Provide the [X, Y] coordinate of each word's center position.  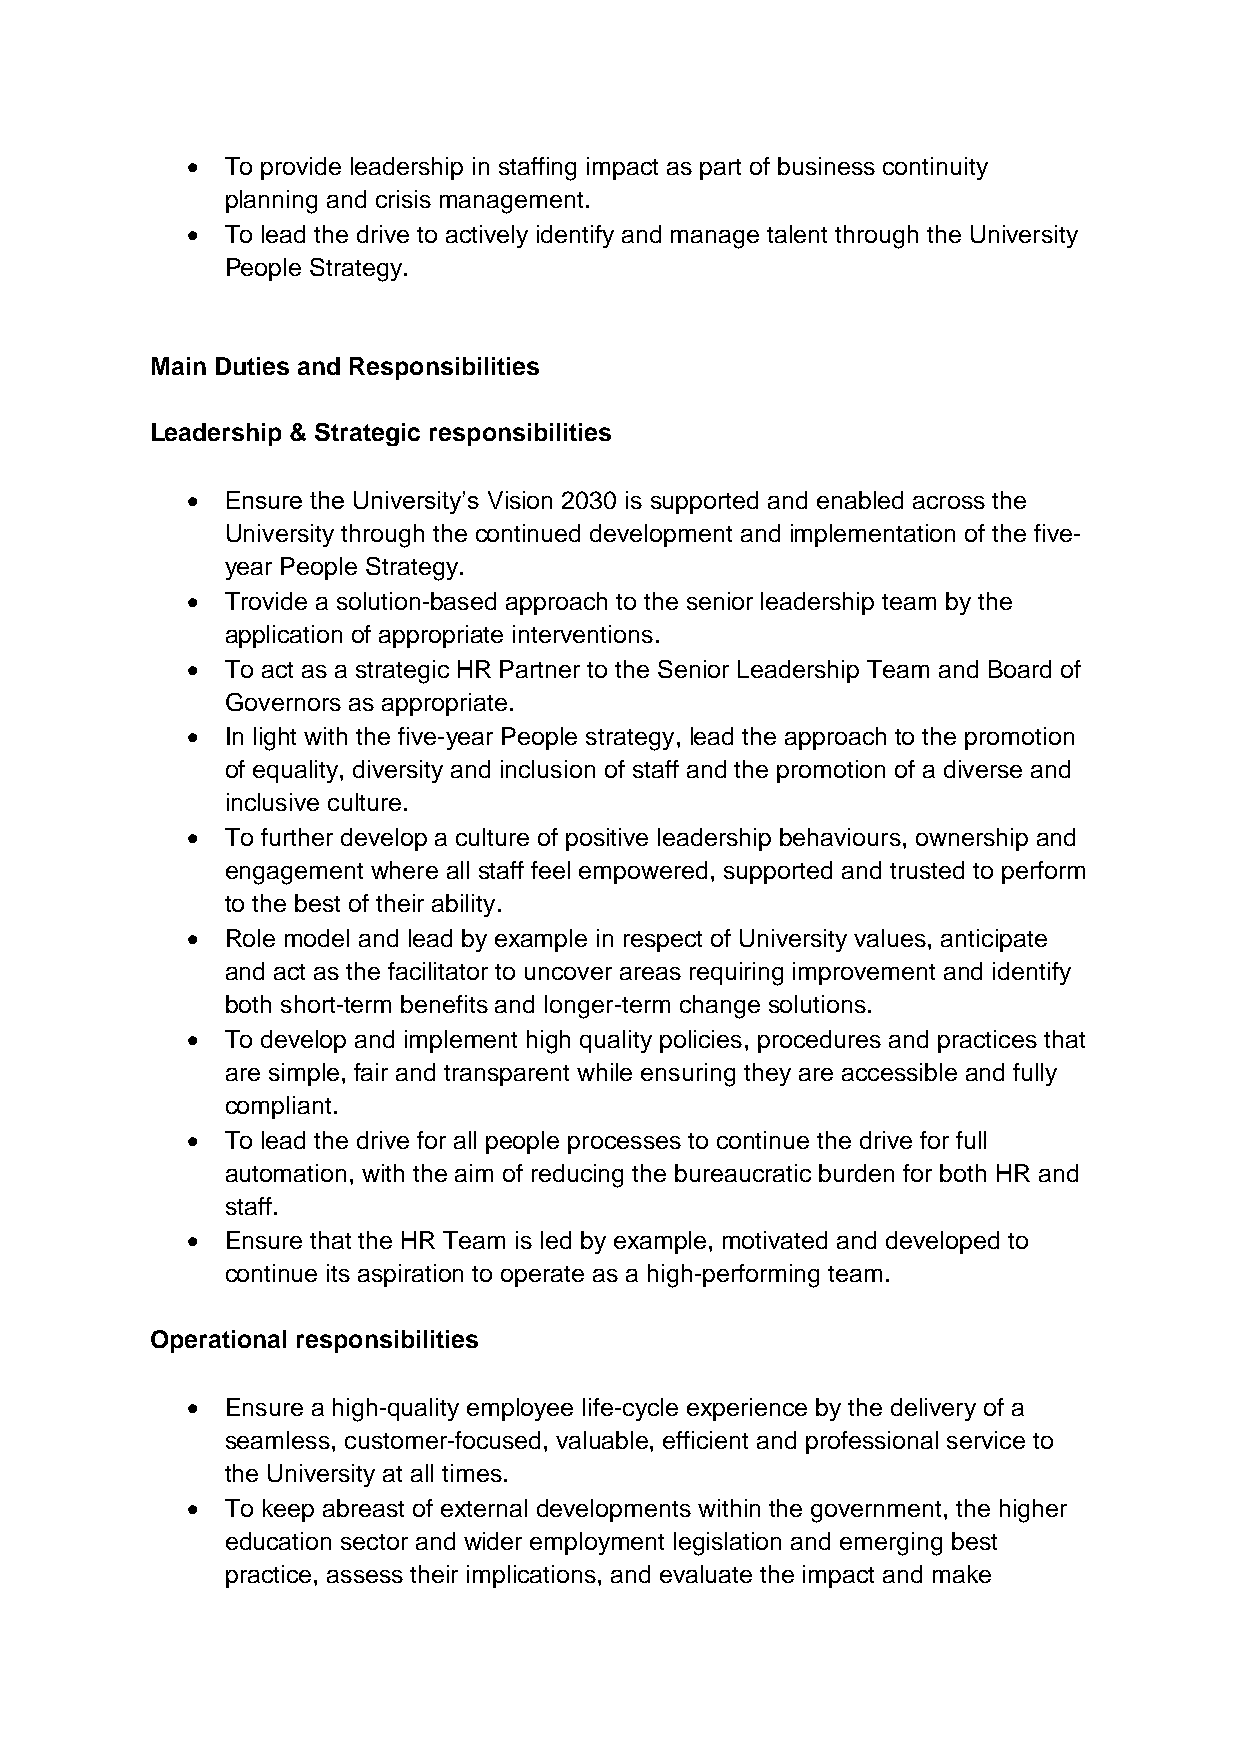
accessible [899, 1072]
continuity [935, 168]
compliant [278, 1107]
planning [271, 202]
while [604, 1072]
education [278, 1541]
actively [487, 236]
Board [1020, 669]
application [284, 636]
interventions [583, 634]
